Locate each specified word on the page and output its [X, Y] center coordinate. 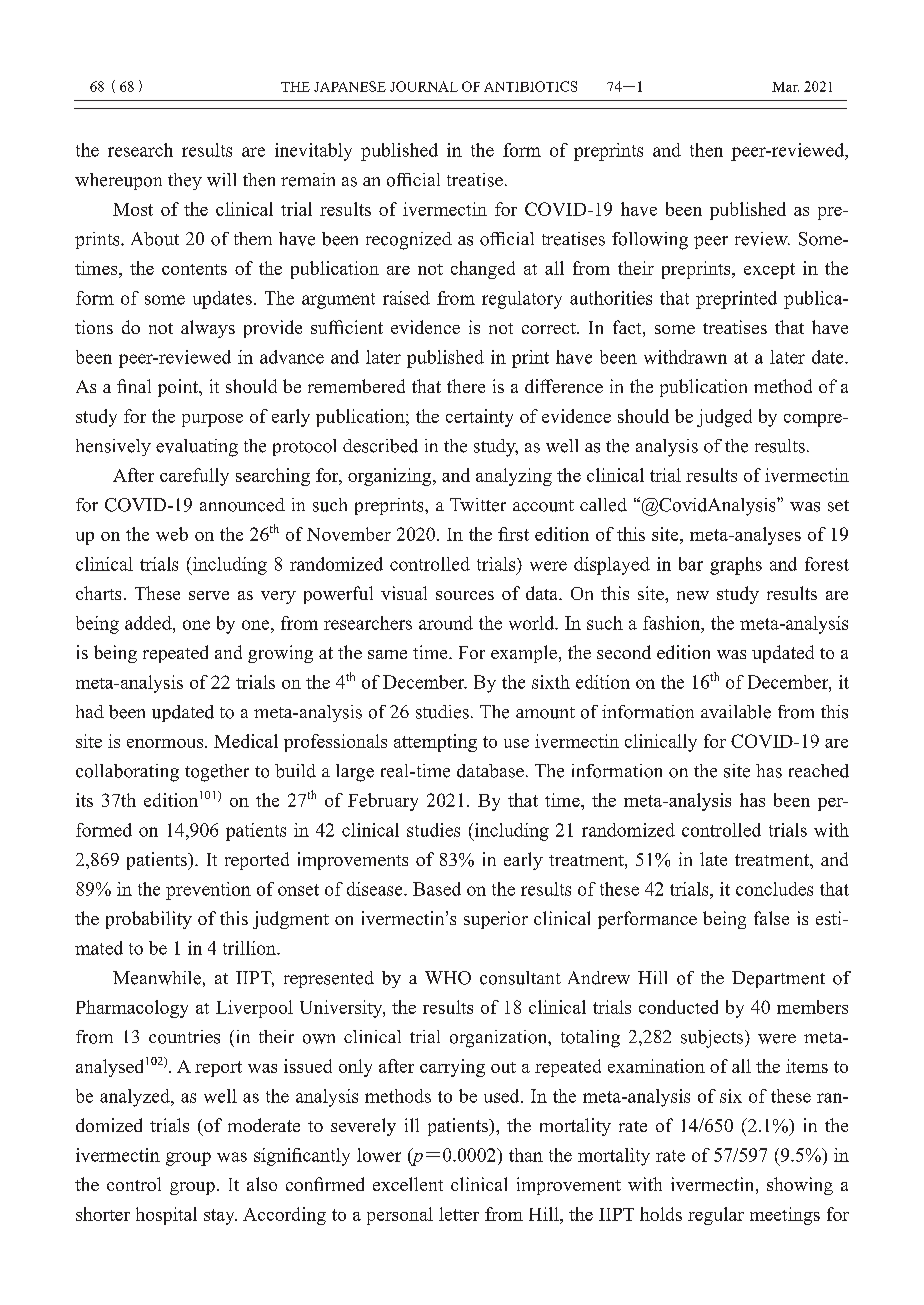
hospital [166, 1216]
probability [149, 920]
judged [724, 418]
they [185, 181]
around [446, 623]
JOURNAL [424, 86]
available [736, 712]
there [466, 386]
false [771, 918]
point [179, 388]
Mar [785, 87]
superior [496, 920]
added [149, 623]
